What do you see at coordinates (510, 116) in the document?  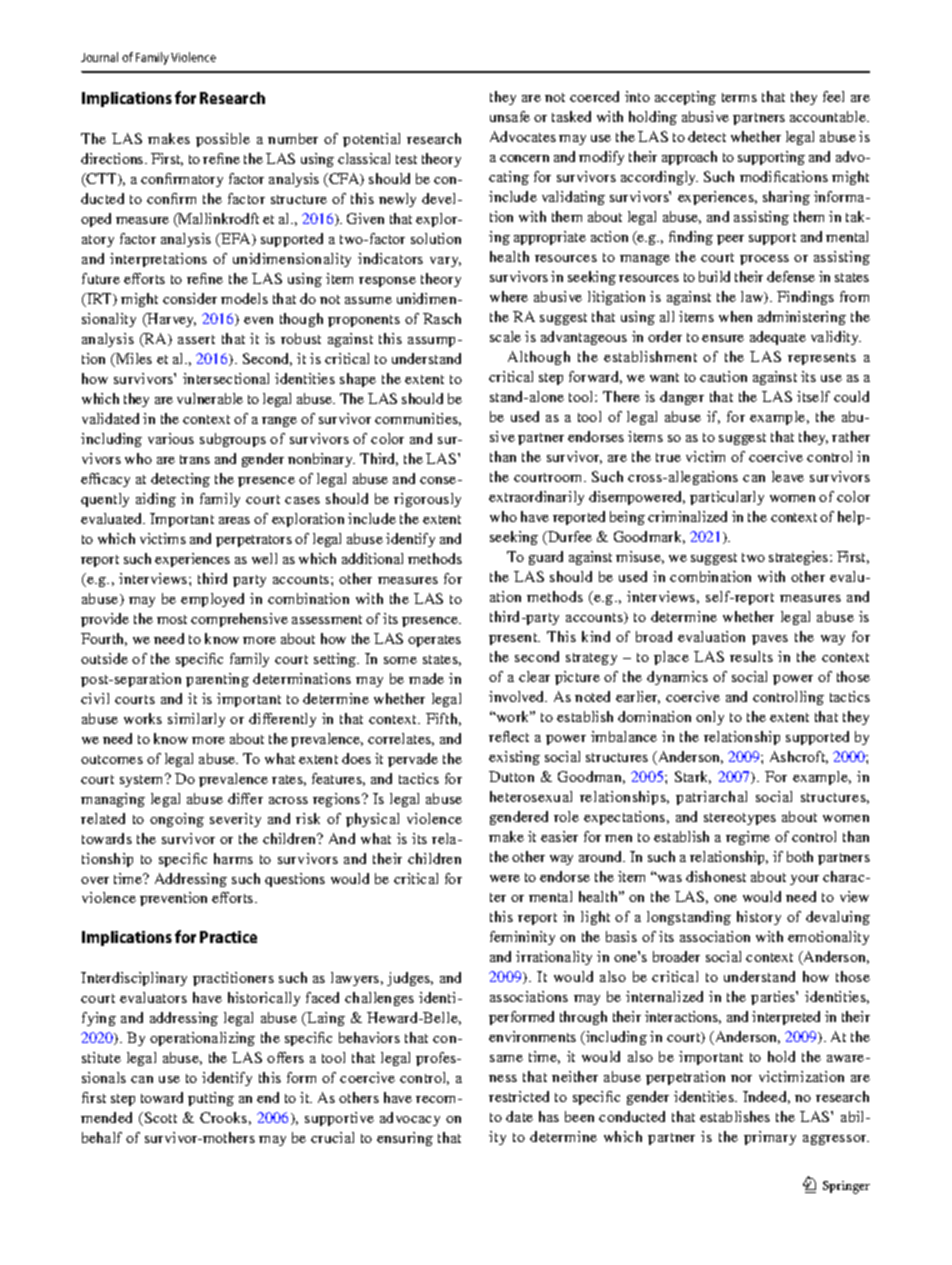 I see `unsafe` at bounding box center [510, 116].
